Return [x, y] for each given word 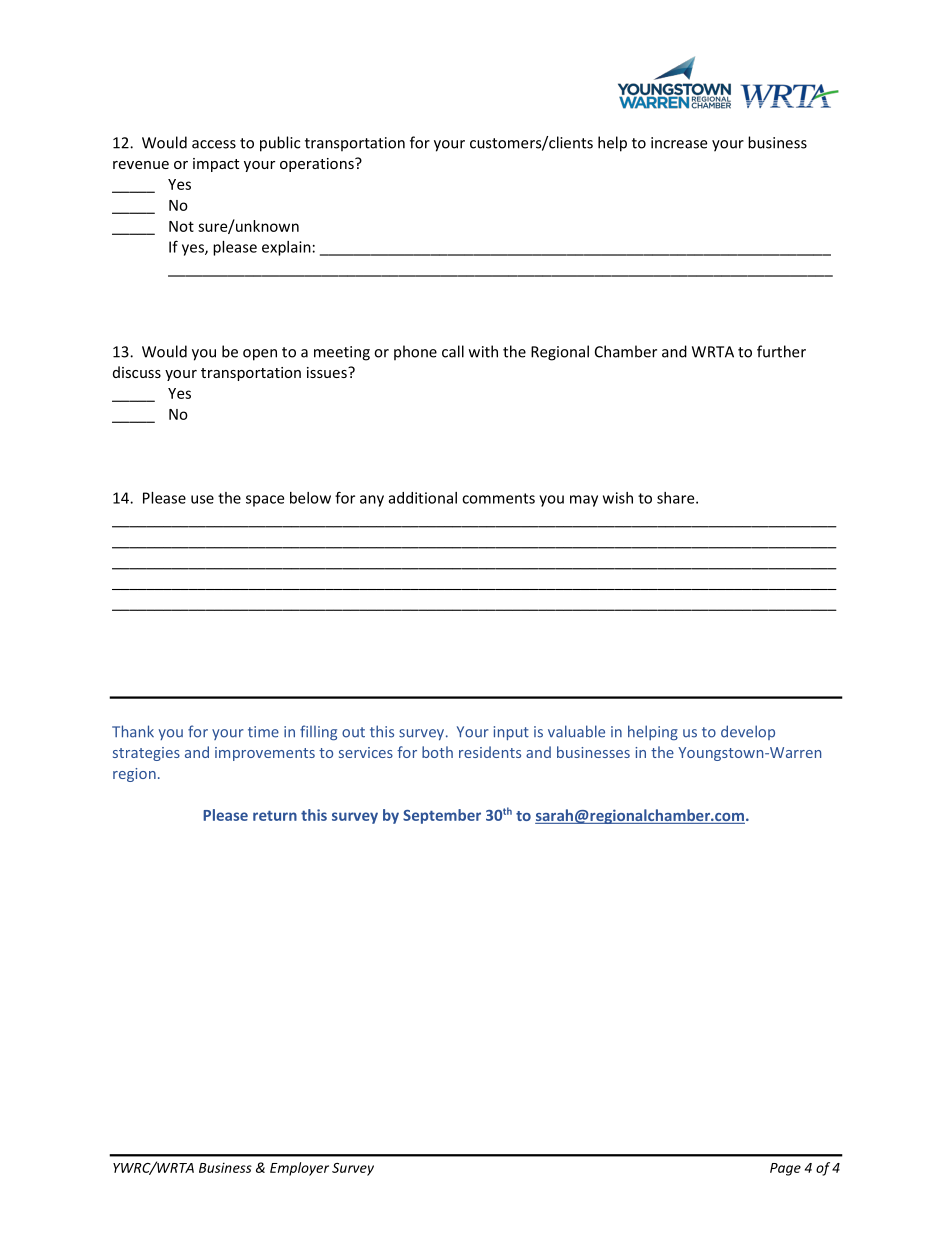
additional [423, 498]
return [275, 815]
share [677, 498]
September [442, 816]
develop [748, 732]
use [202, 499]
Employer [299, 1169]
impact [216, 165]
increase [679, 143]
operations [318, 165]
